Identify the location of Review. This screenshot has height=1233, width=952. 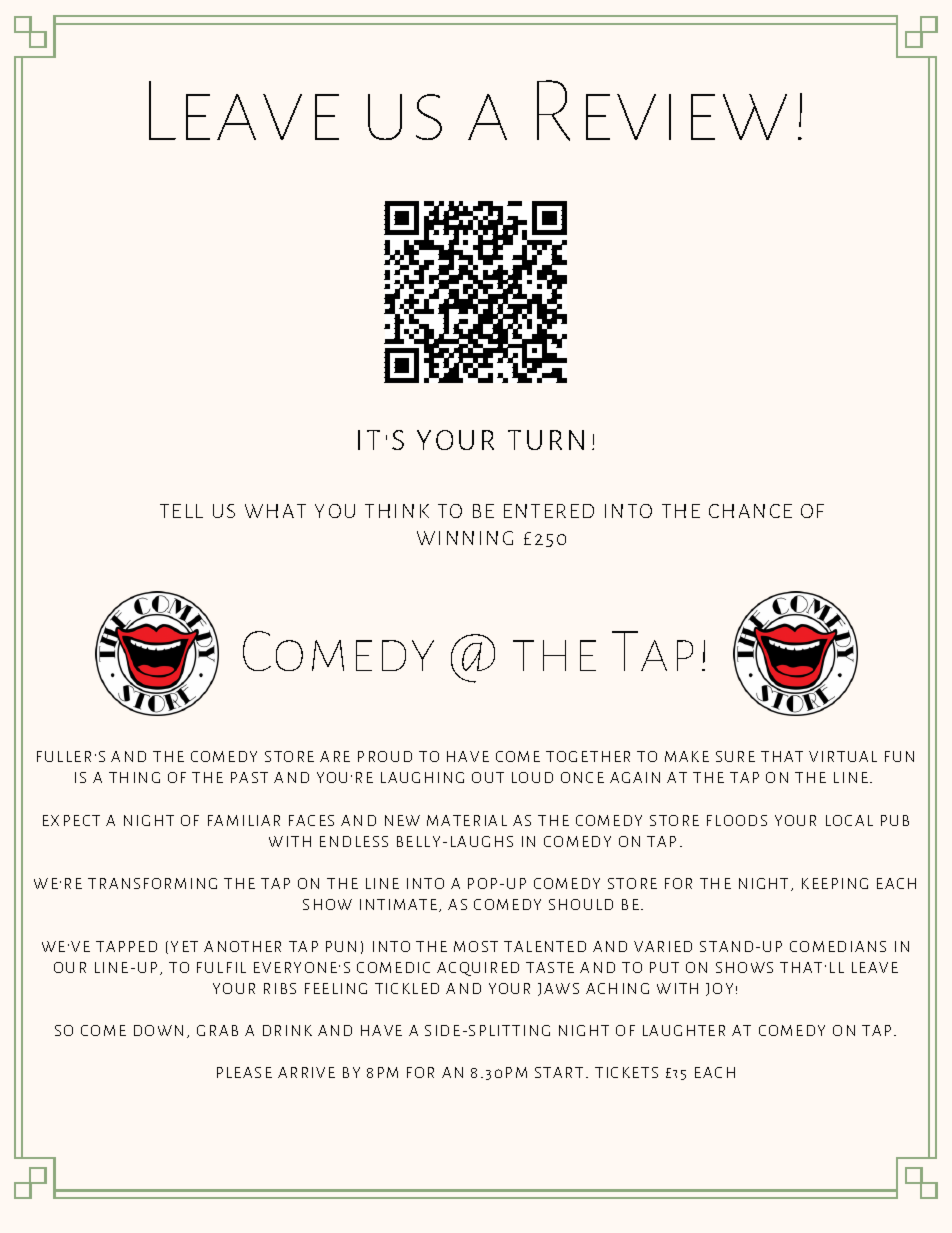
(662, 110).
